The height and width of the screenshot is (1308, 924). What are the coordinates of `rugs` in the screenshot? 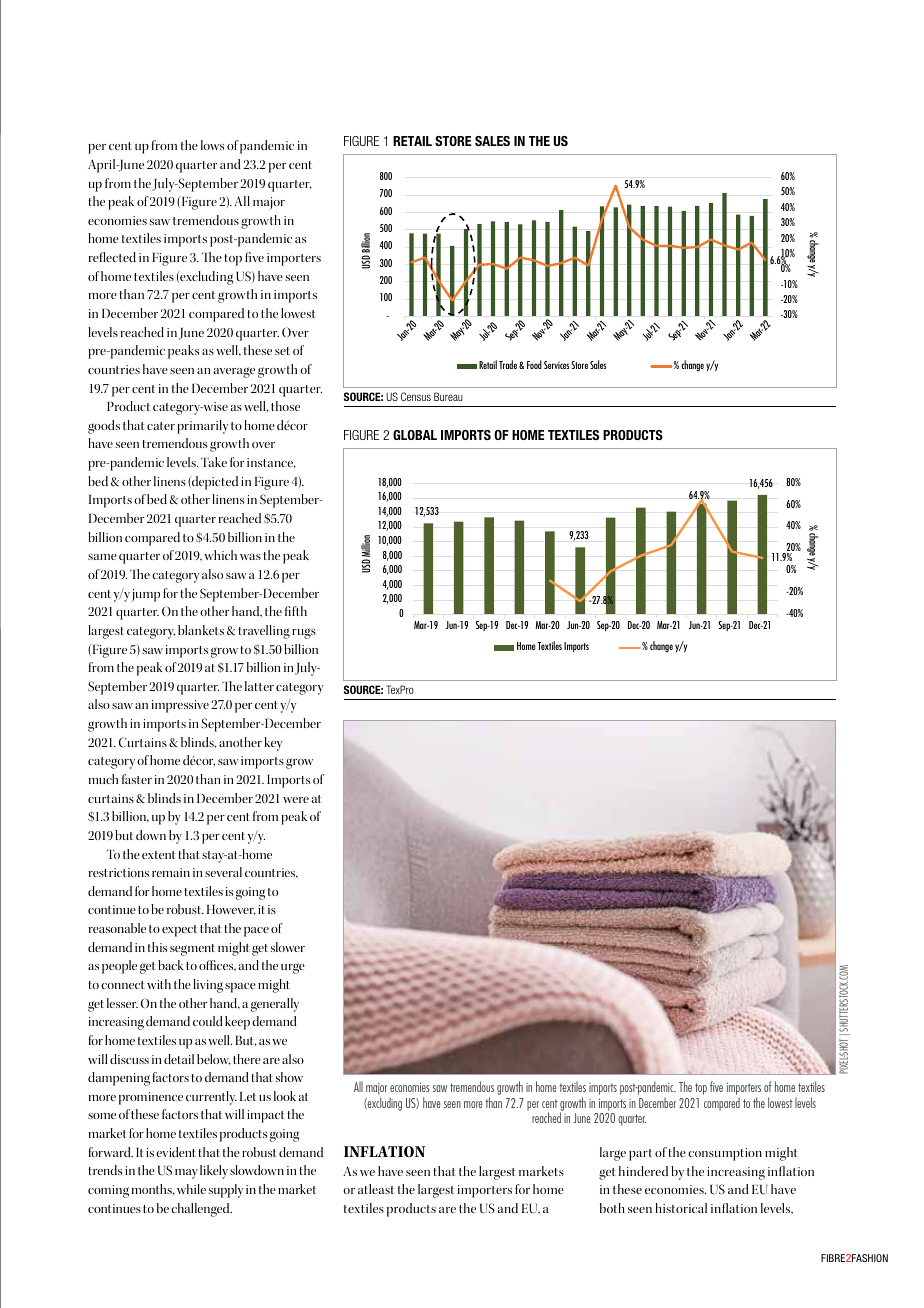 It's located at (304, 633).
